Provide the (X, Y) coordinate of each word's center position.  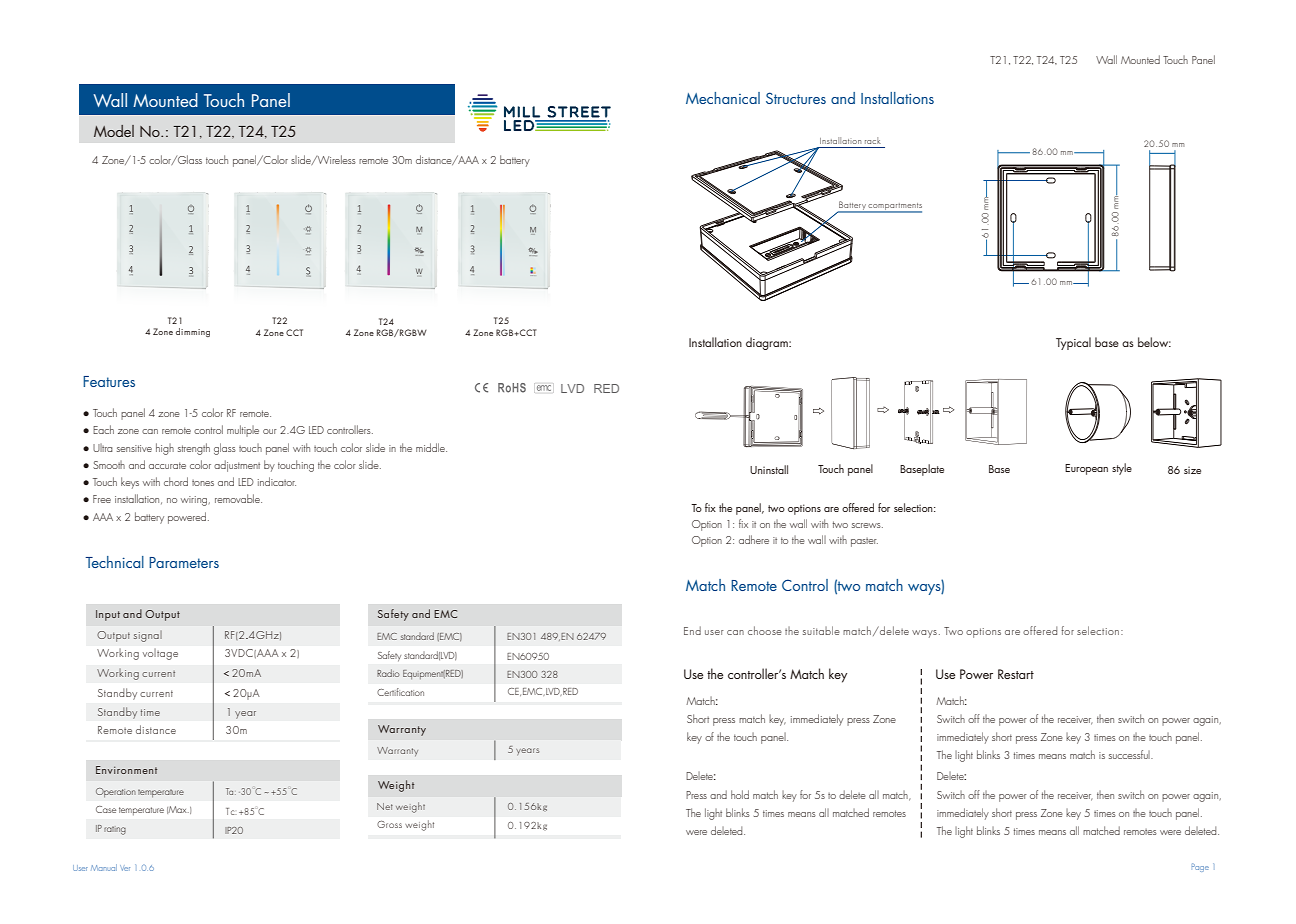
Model (114, 131)
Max (178, 810)
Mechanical (723, 98)
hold (740, 794)
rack (873, 140)
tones (203, 483)
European (1086, 469)
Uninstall (769, 469)
